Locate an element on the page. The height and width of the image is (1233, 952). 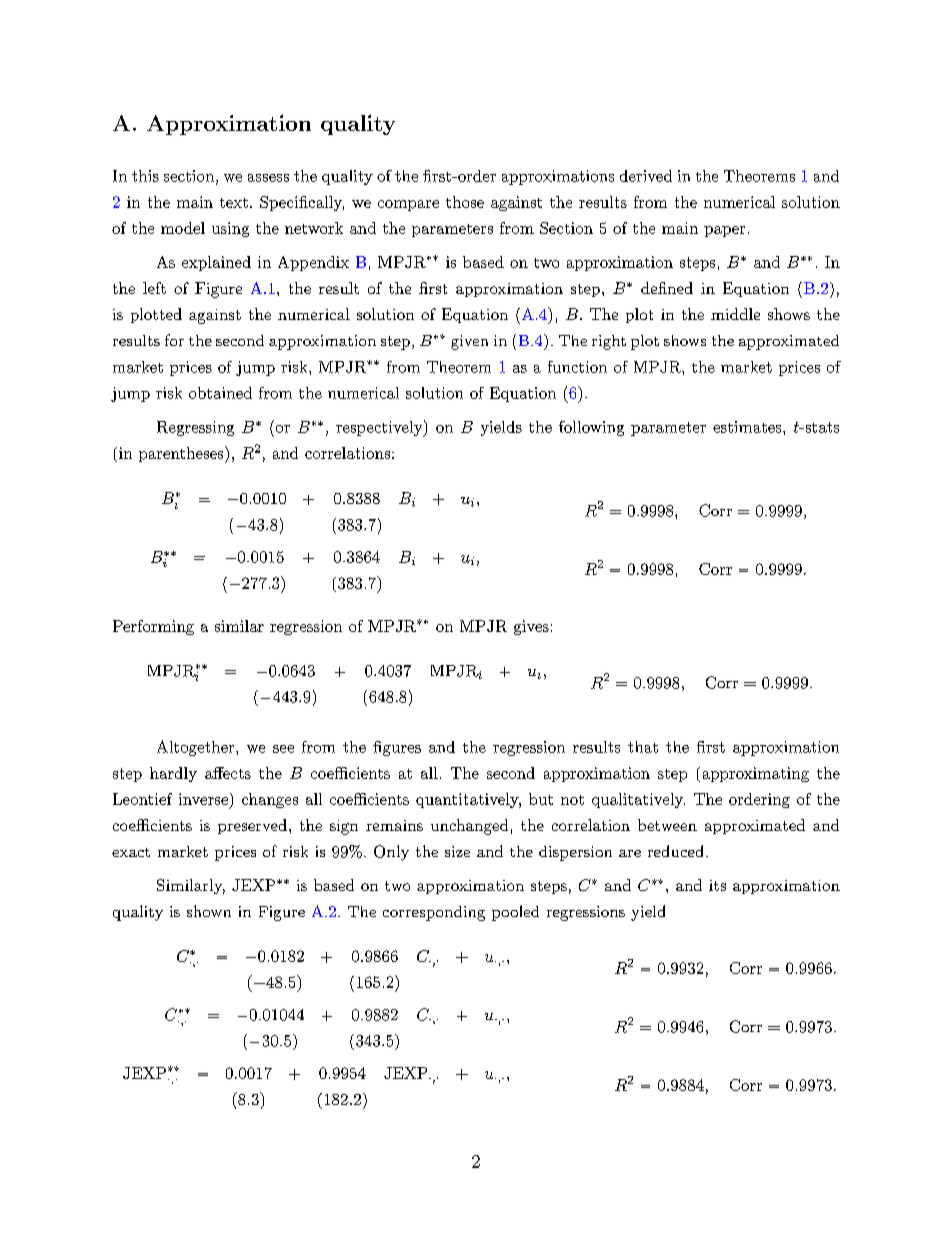
but is located at coordinates (541, 799).
